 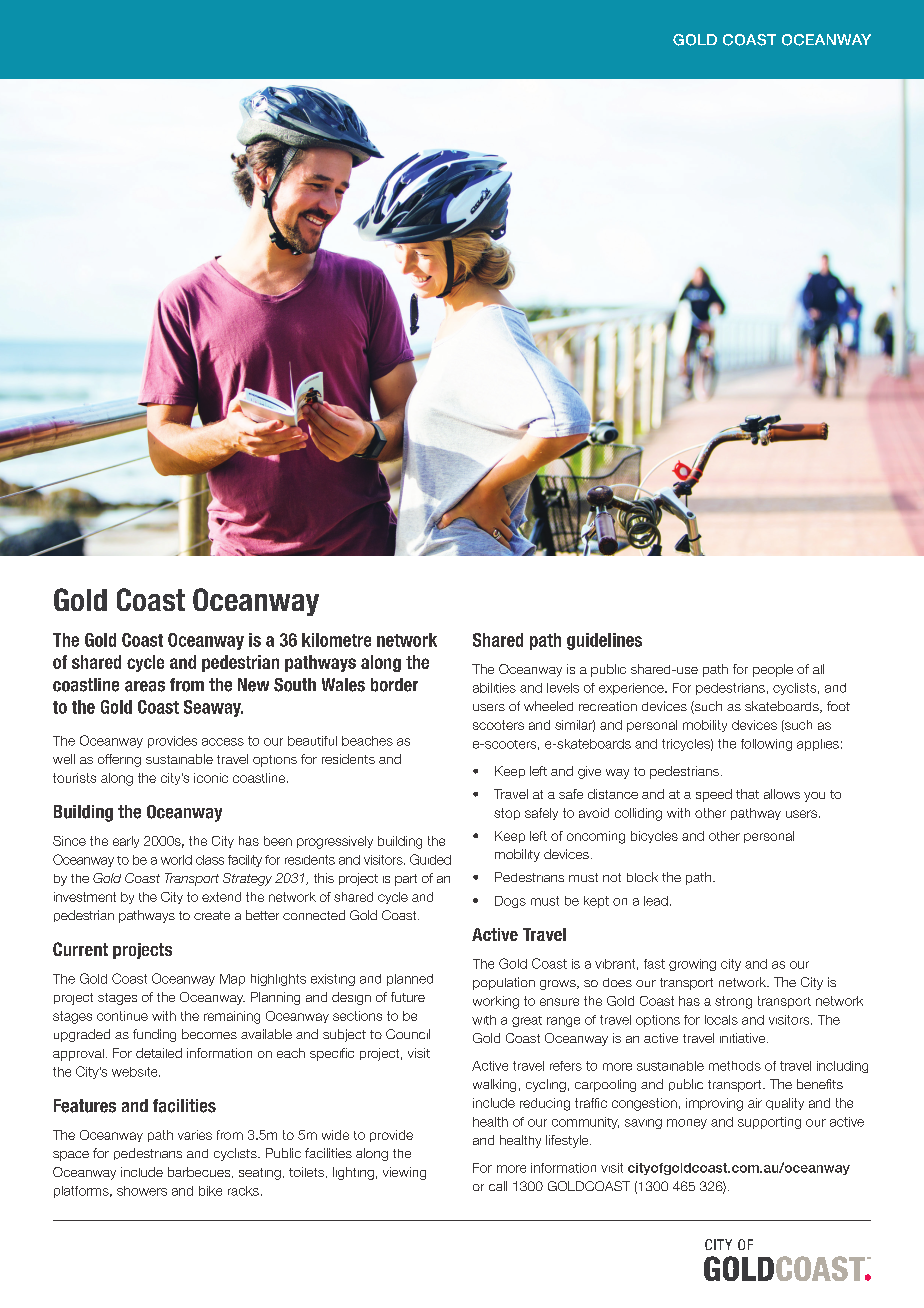 What do you see at coordinates (773, 670) in the image?
I see `people` at bounding box center [773, 670].
